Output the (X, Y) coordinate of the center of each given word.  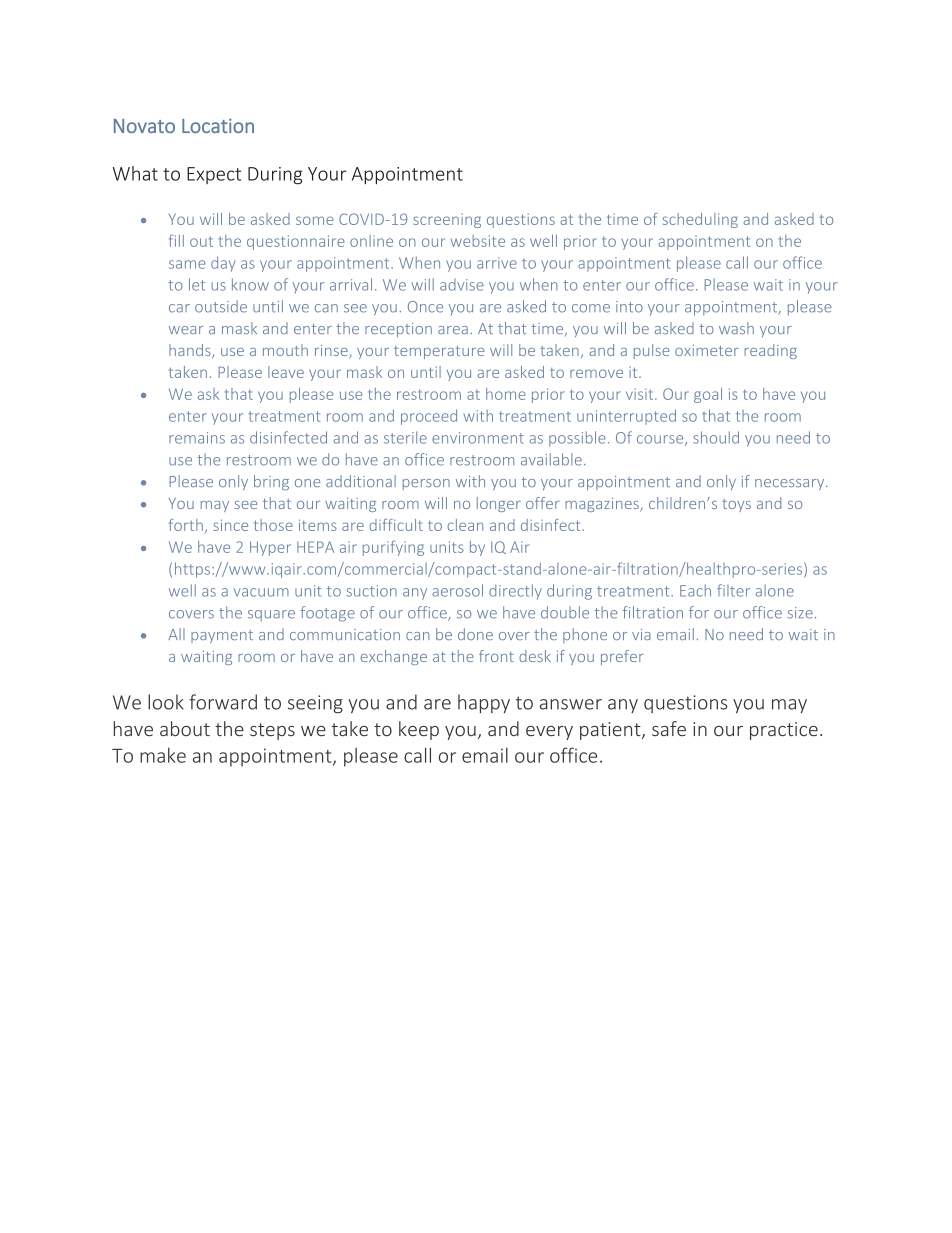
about (185, 728)
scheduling (700, 220)
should (716, 437)
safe (669, 728)
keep (419, 730)
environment (478, 438)
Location (218, 125)
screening (447, 221)
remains (197, 438)
